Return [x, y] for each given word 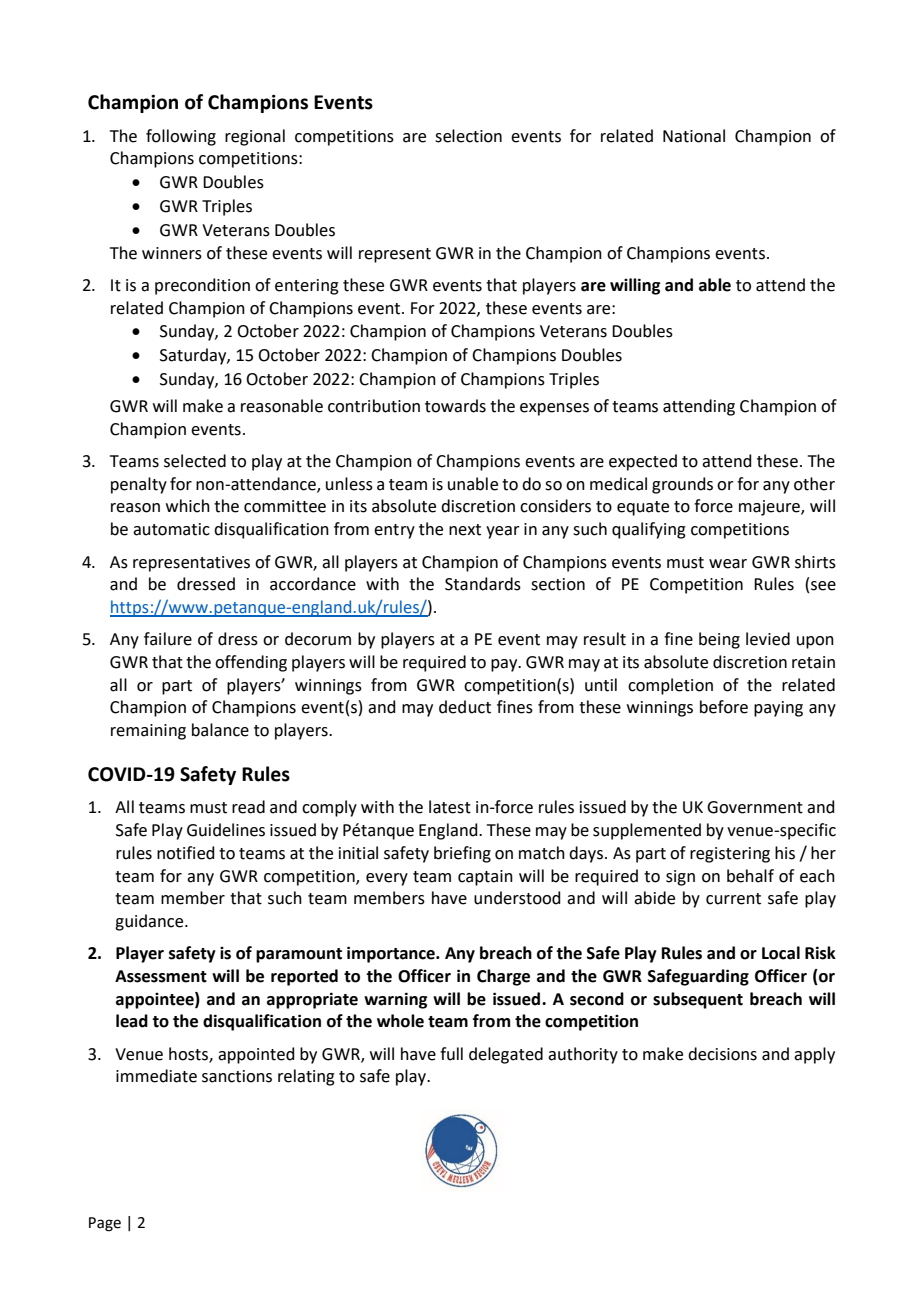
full [451, 1054]
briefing [462, 854]
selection [468, 136]
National [694, 136]
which [188, 506]
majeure [770, 508]
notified [186, 853]
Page [105, 1224]
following [181, 137]
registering [730, 855]
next [465, 530]
